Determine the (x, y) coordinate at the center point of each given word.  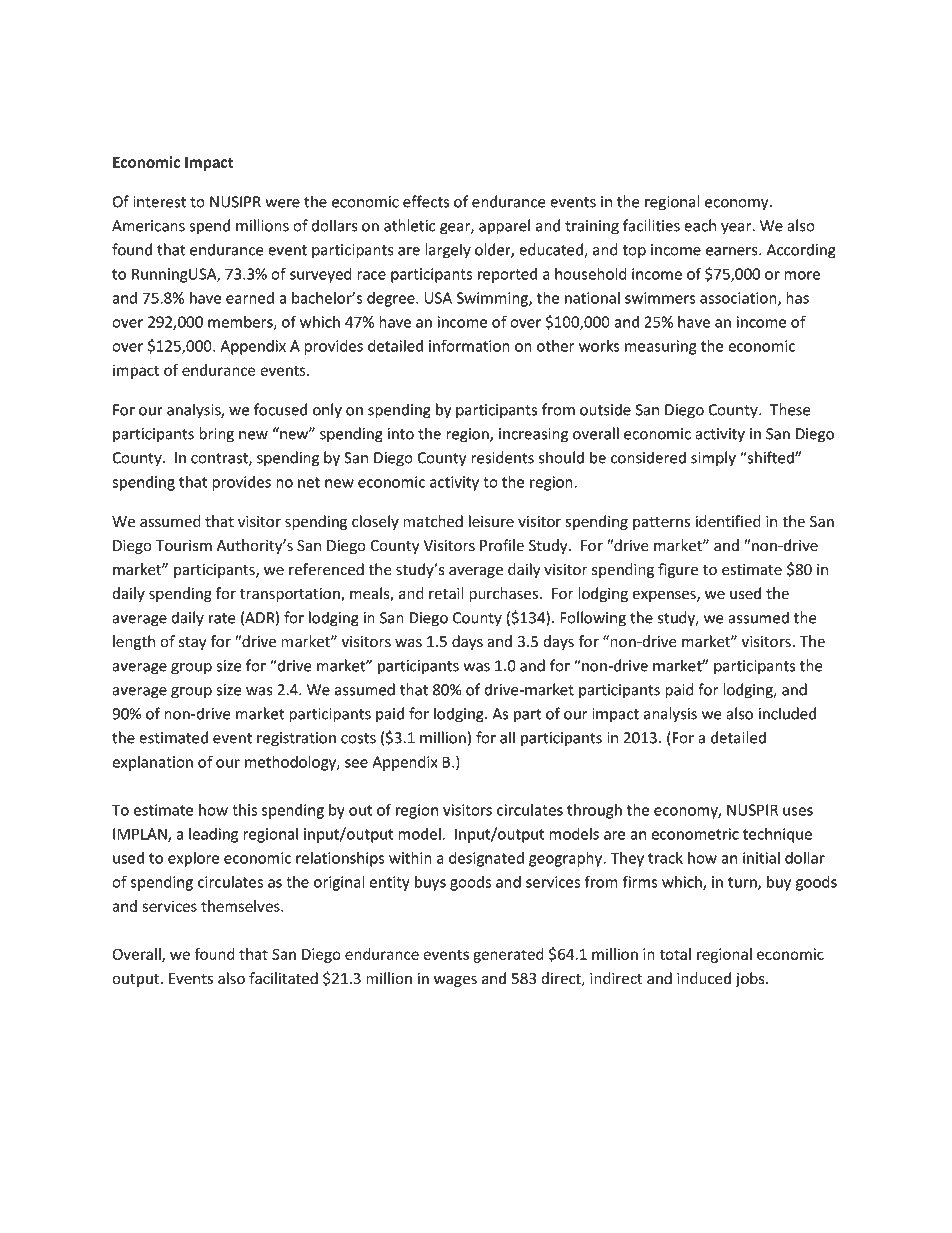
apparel (504, 227)
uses (798, 811)
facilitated (283, 978)
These (790, 409)
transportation (291, 595)
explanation (152, 763)
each (700, 225)
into (401, 434)
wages (455, 981)
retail (446, 593)
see (356, 763)
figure (678, 570)
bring (216, 435)
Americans (148, 226)
